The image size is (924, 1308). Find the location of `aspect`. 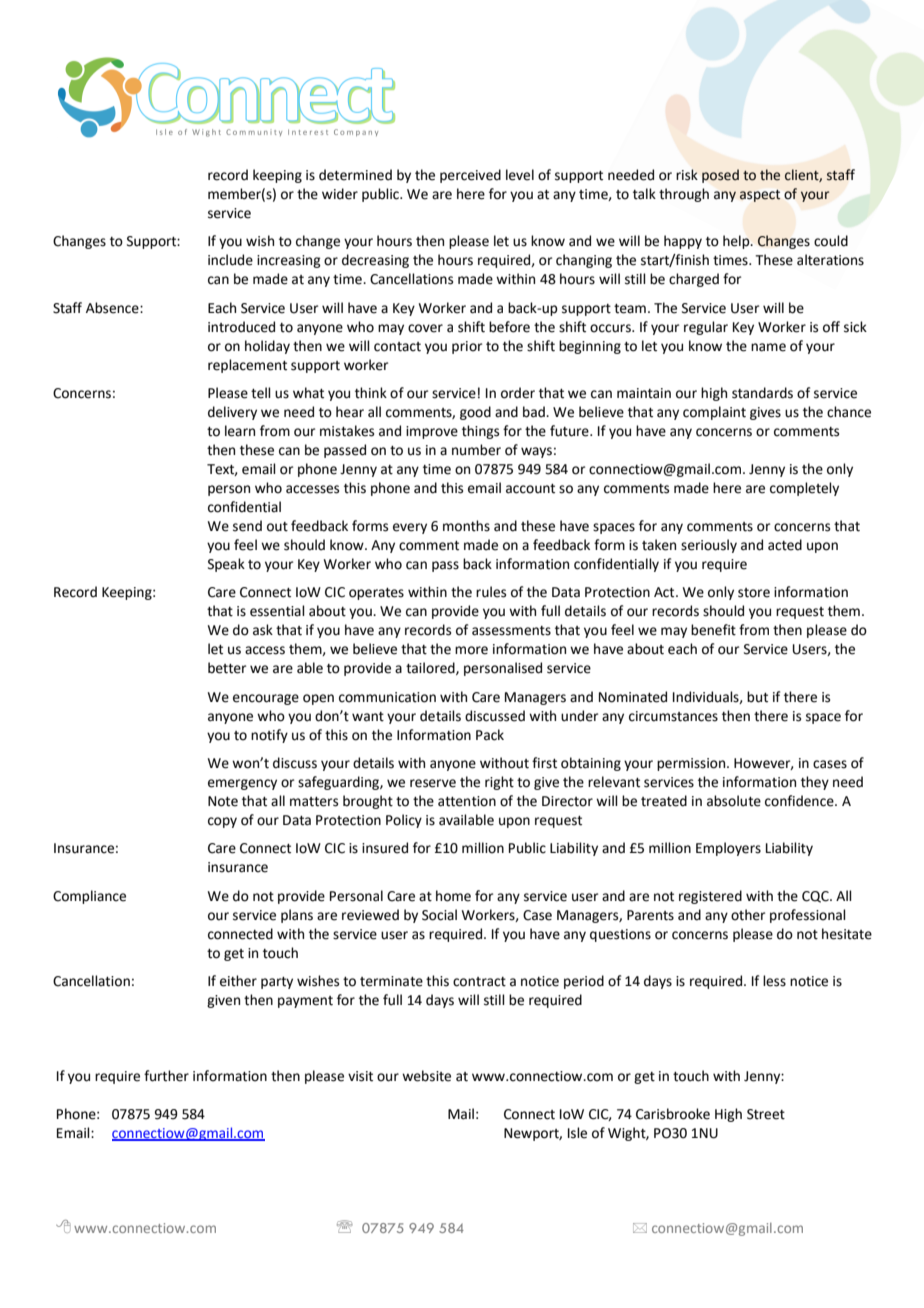

aspect is located at coordinates (760, 196).
